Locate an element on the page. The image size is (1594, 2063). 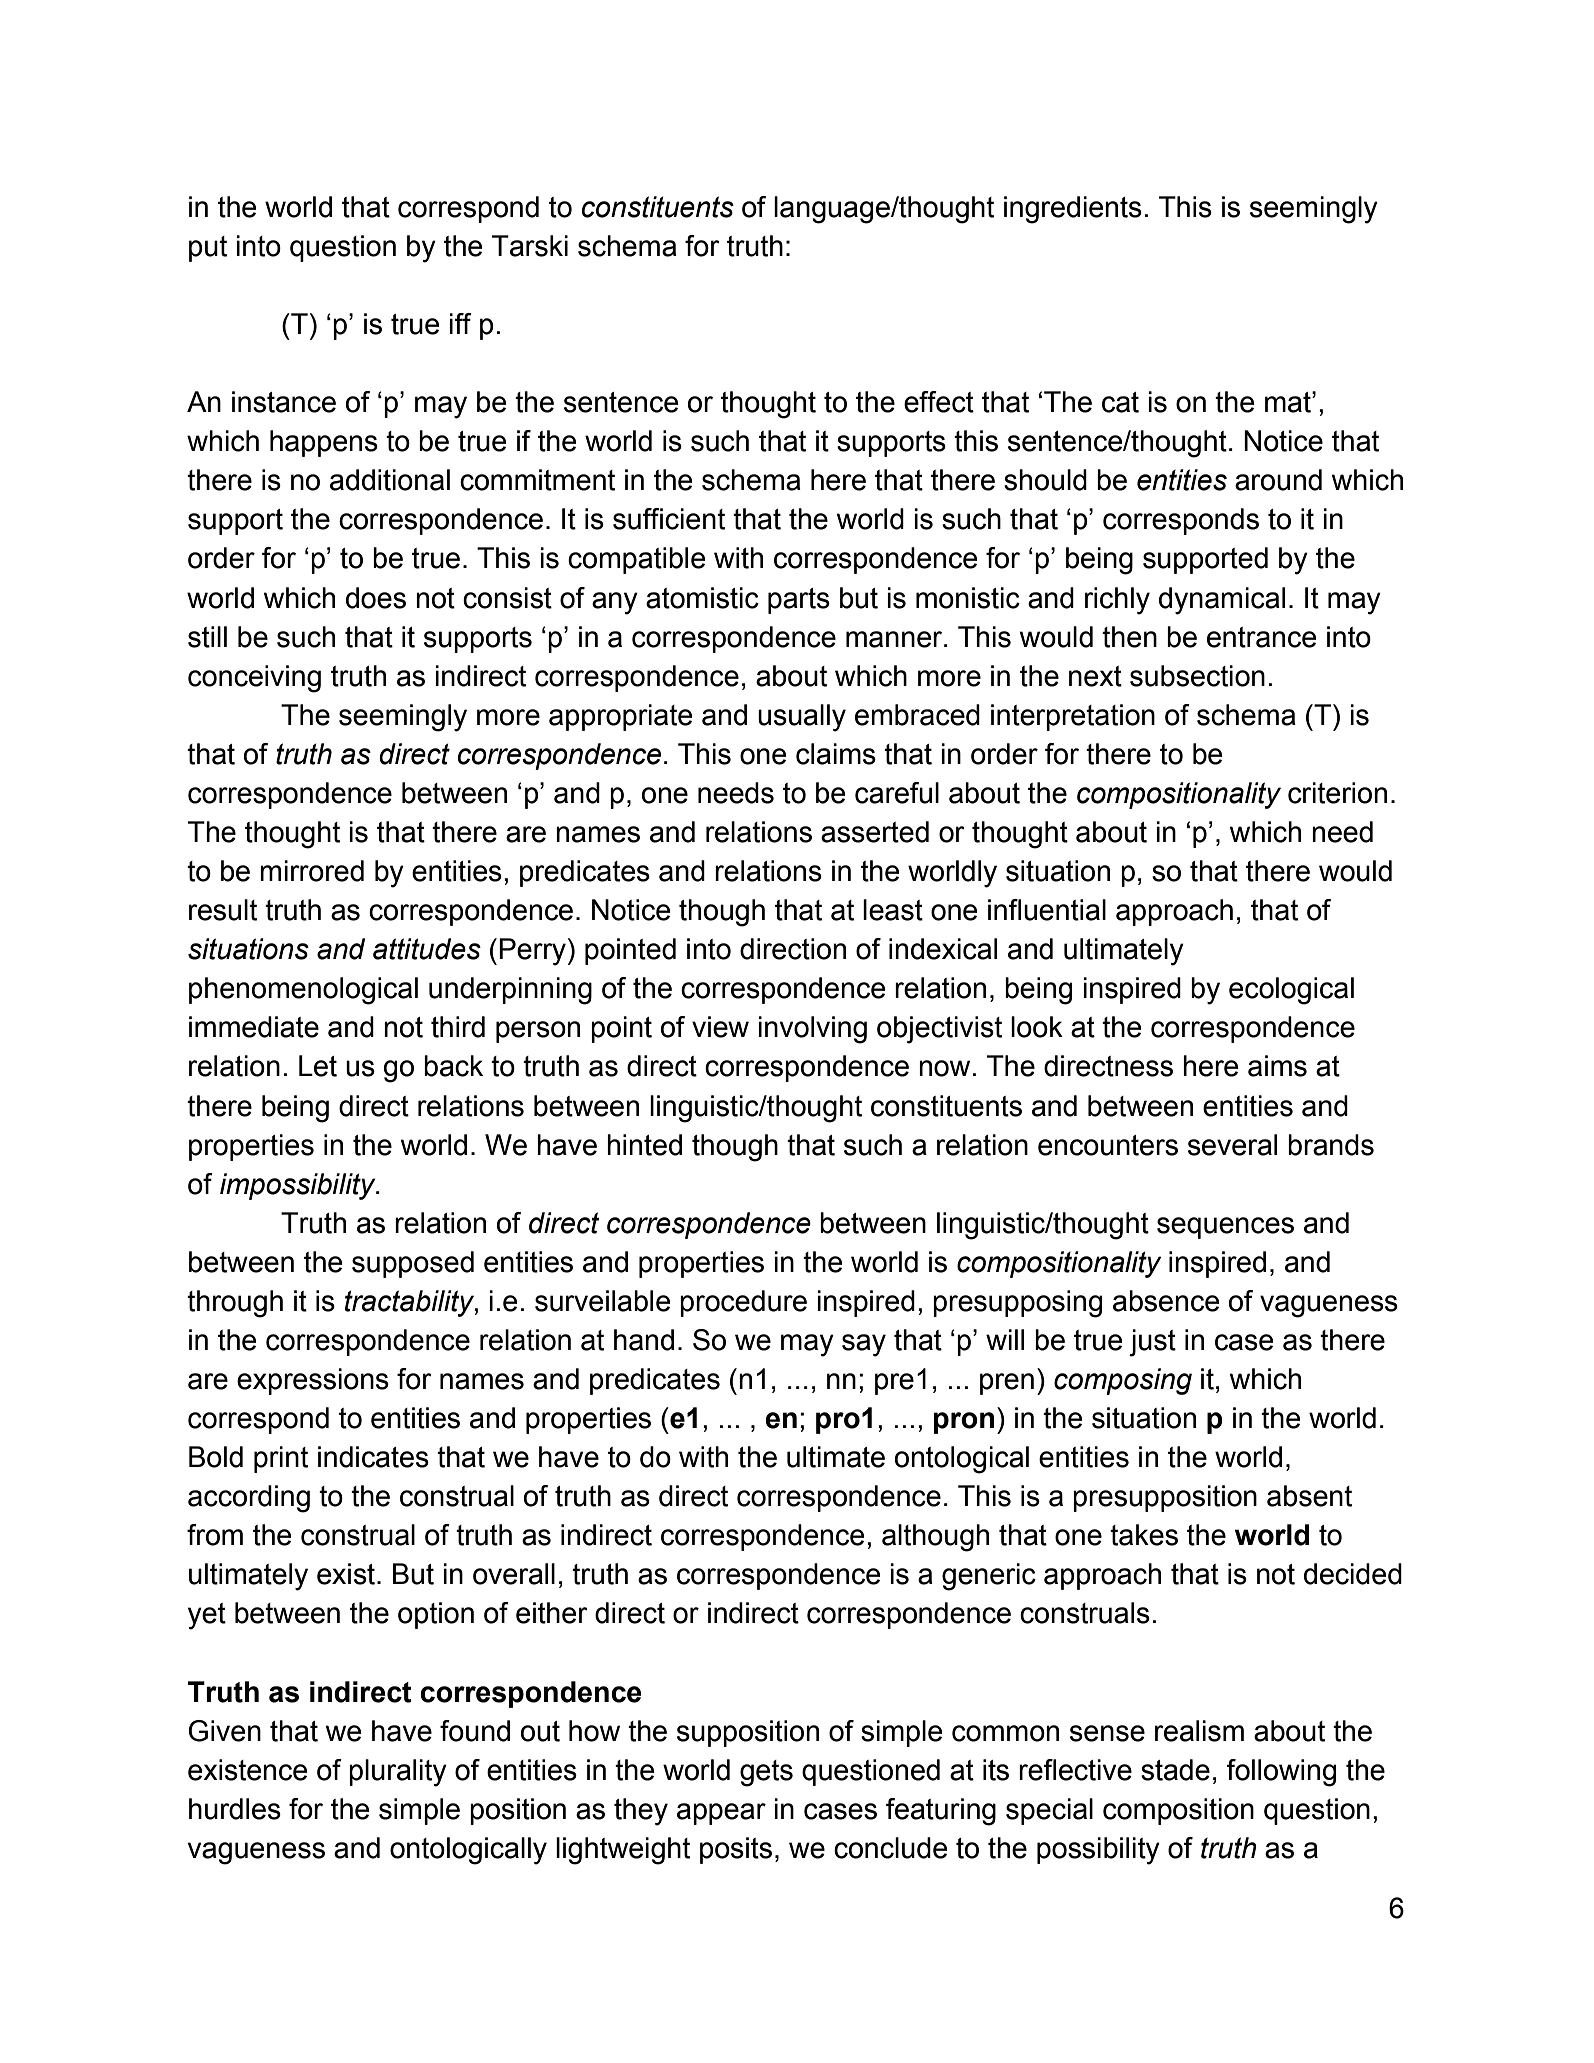
put is located at coordinates (208, 249).
